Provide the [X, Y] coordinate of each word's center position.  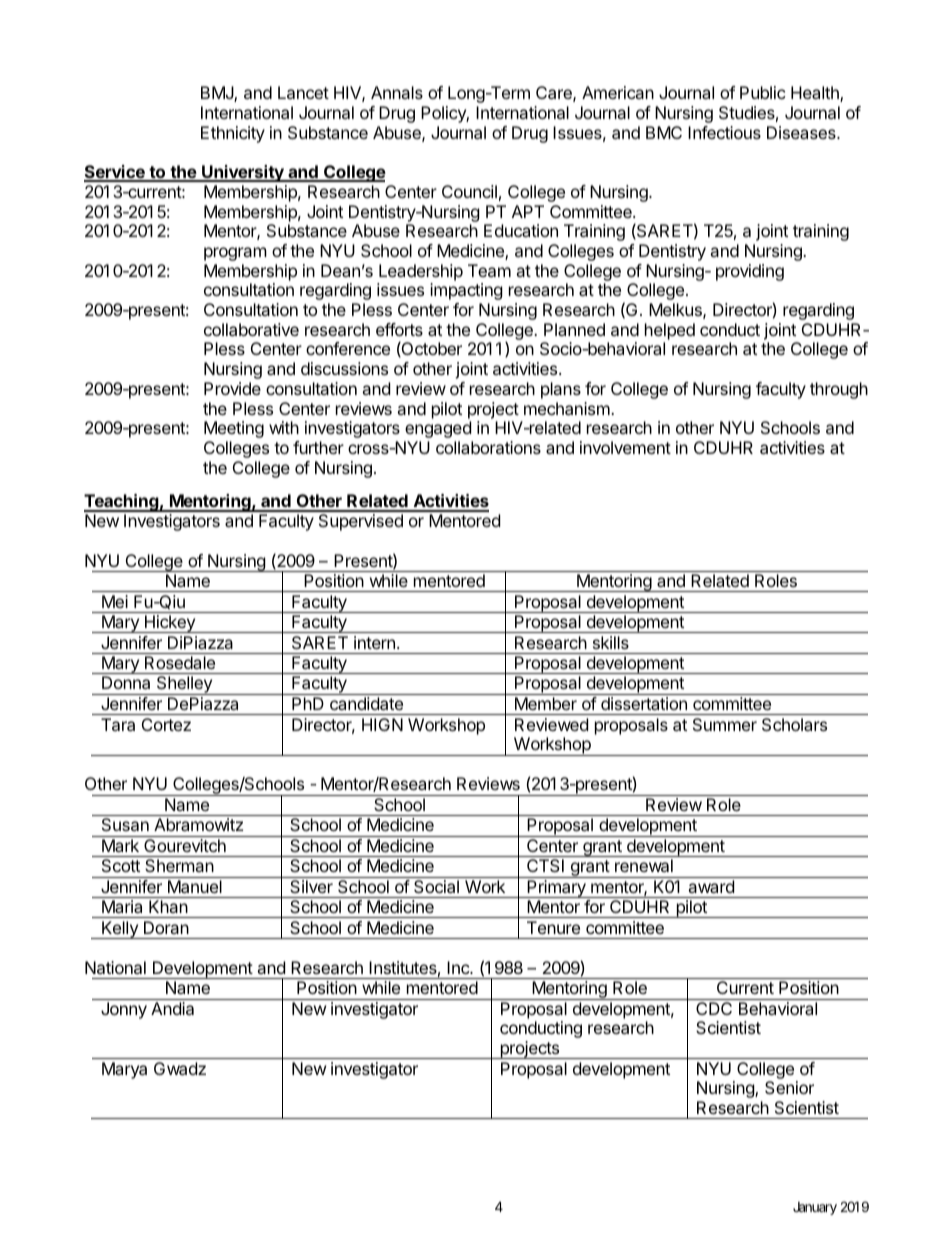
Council [469, 191]
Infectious [724, 132]
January [815, 1208]
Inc [459, 967]
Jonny [124, 1010]
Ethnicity [233, 134]
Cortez [166, 724]
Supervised [361, 522]
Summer [725, 724]
